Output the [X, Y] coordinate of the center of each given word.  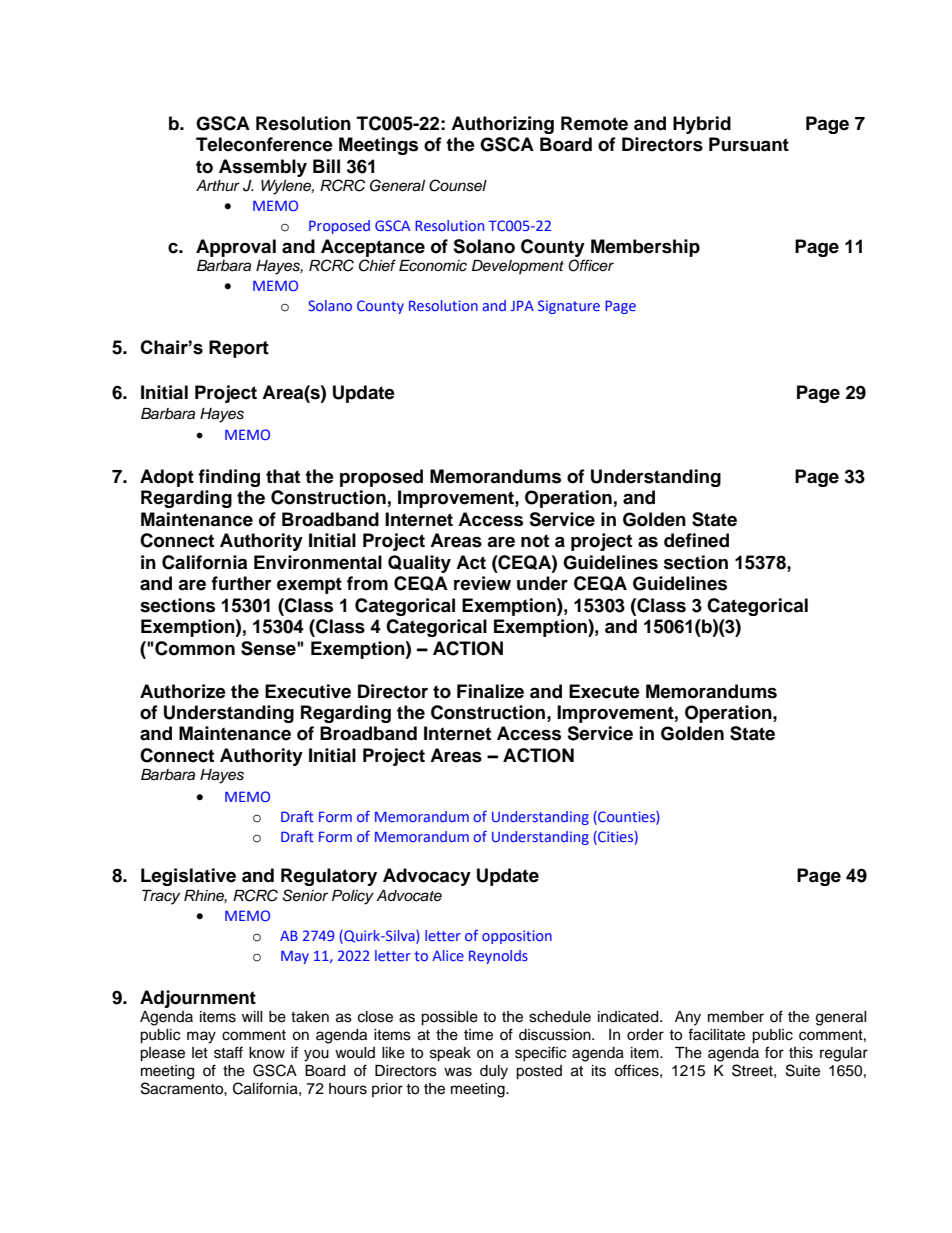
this [801, 1053]
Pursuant [749, 144]
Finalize [490, 691]
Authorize [183, 691]
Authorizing [502, 125]
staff [228, 1052]
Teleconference [264, 144]
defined [696, 540]
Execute [604, 691]
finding [229, 478]
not [535, 541]
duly [494, 1072]
